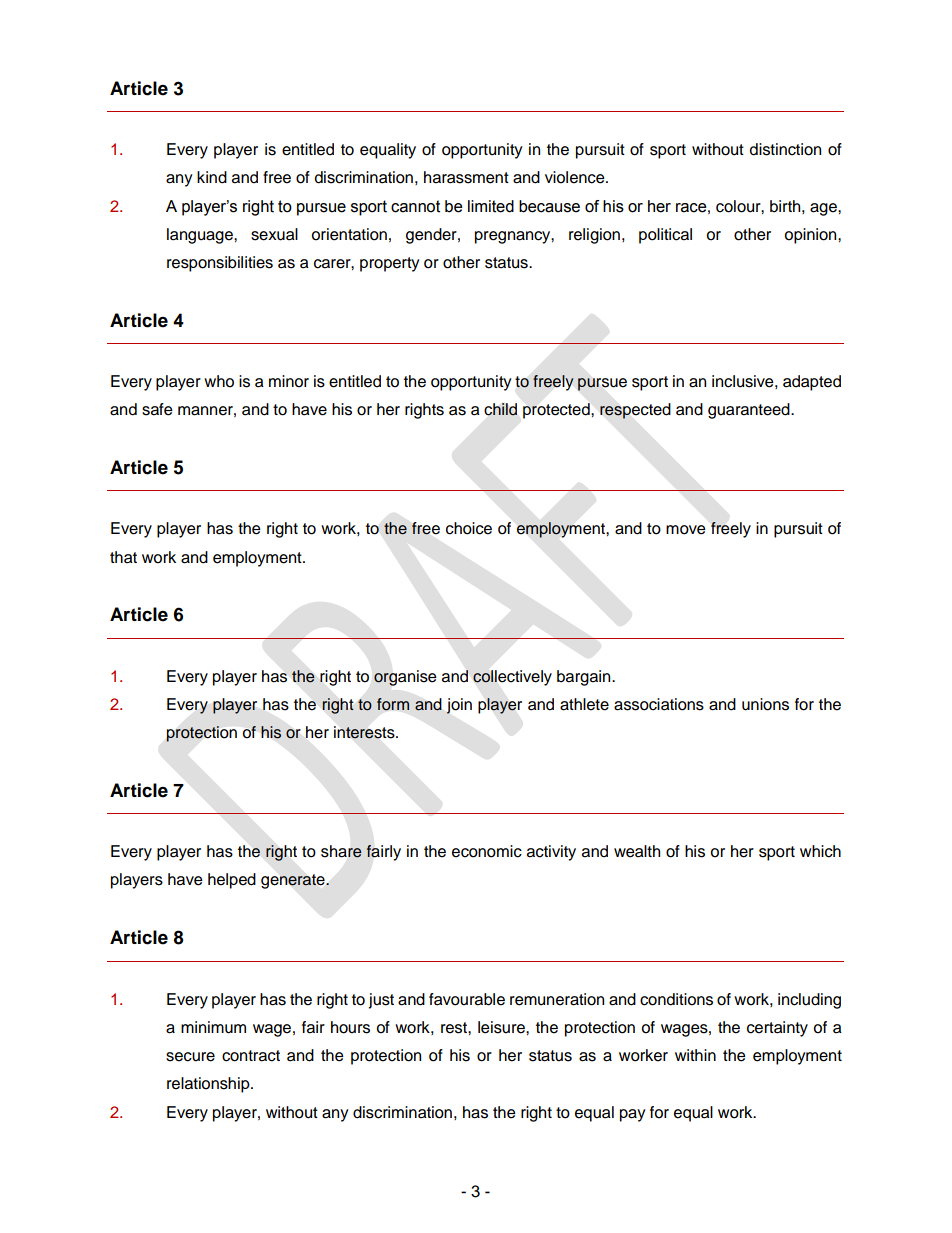 The width and height of the screenshot is (952, 1233). What do you see at coordinates (232, 881) in the screenshot?
I see `helped` at bounding box center [232, 881].
